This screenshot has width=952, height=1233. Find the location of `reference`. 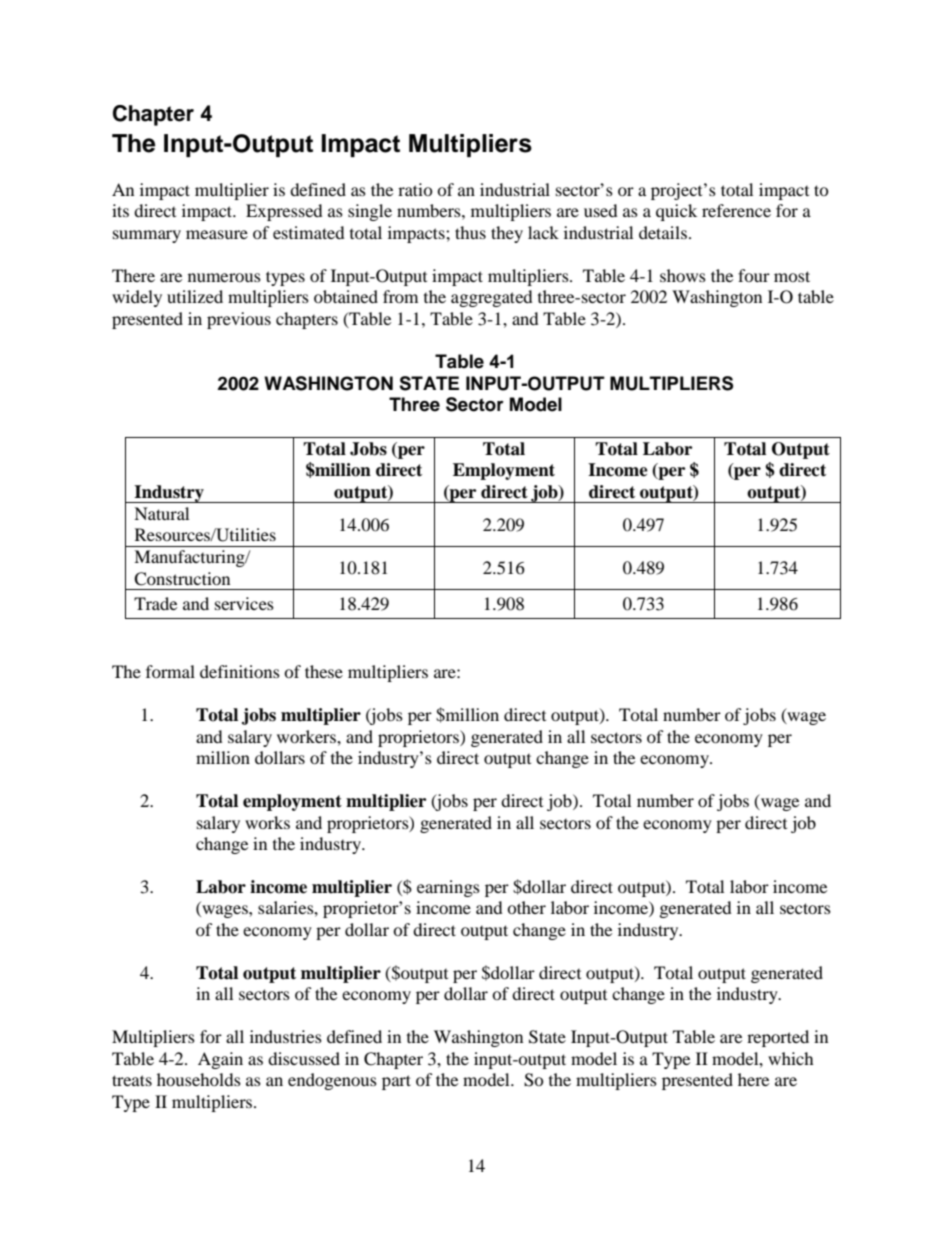

reference is located at coordinates (736, 210).
